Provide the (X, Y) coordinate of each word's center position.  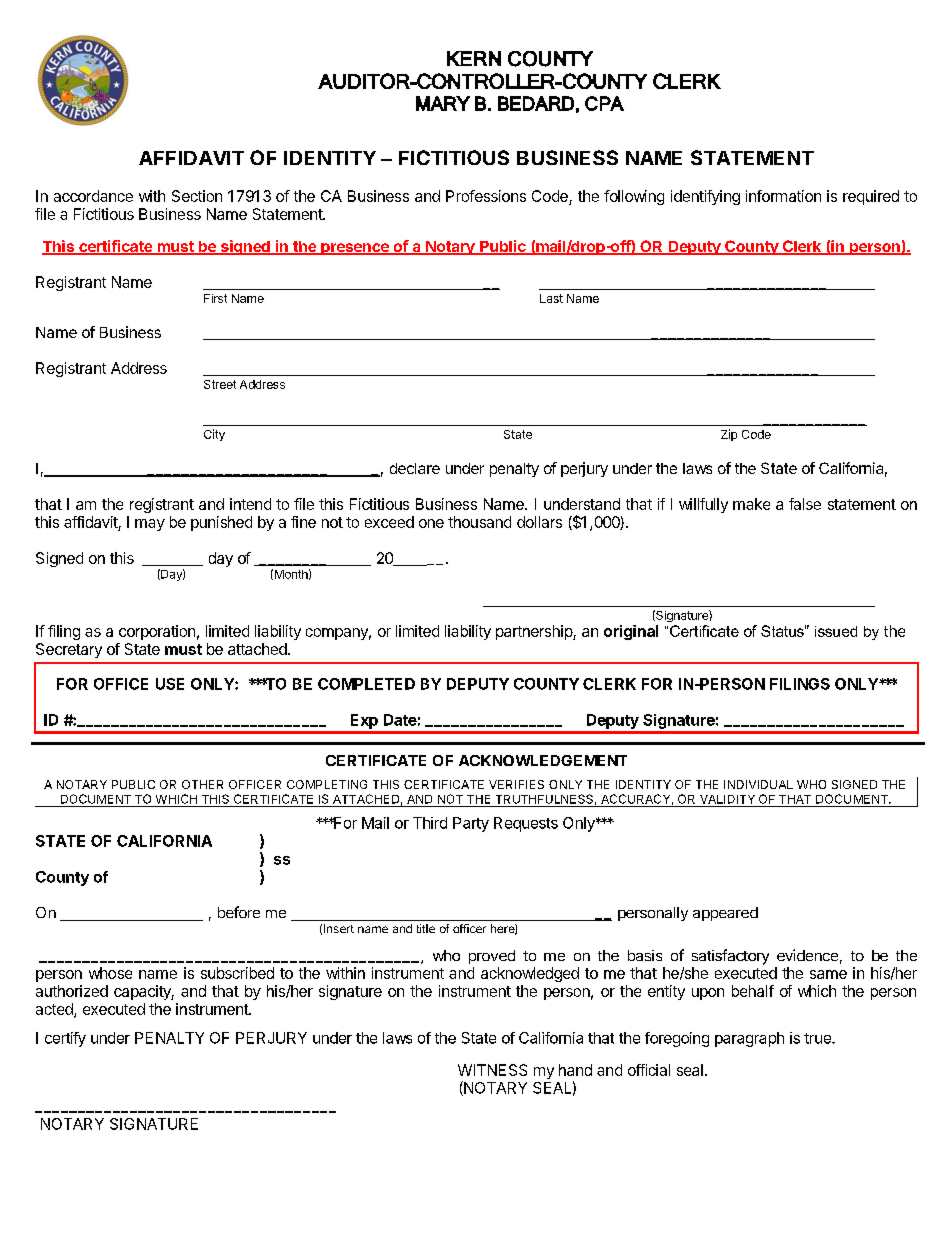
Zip (729, 435)
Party (471, 824)
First (215, 298)
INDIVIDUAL (758, 784)
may (150, 525)
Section (197, 196)
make (751, 504)
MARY (443, 103)
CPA (604, 103)
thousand (479, 522)
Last (551, 298)
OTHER (202, 784)
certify (65, 1039)
